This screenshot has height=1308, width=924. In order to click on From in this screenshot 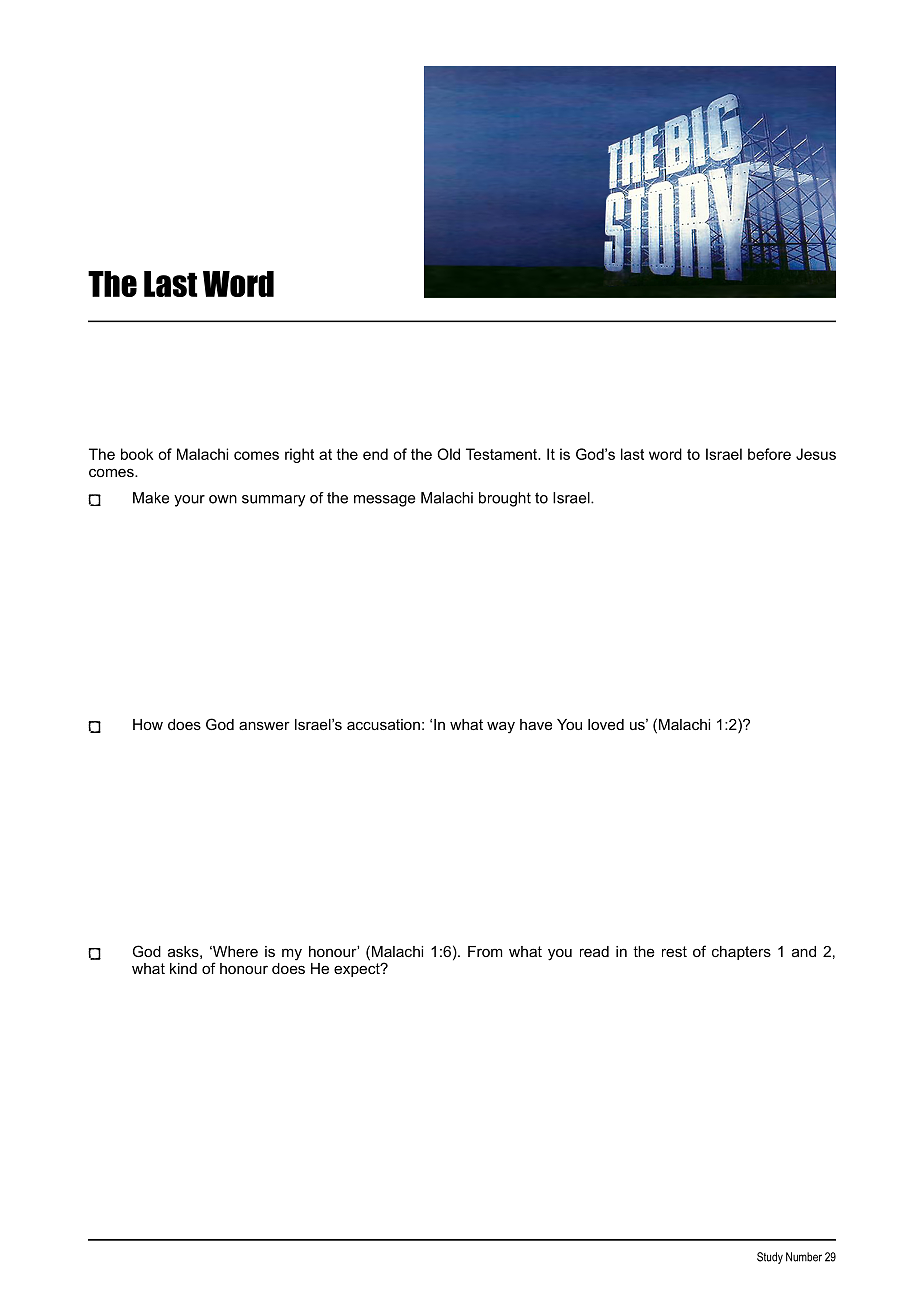, I will do `click(485, 951)`.
